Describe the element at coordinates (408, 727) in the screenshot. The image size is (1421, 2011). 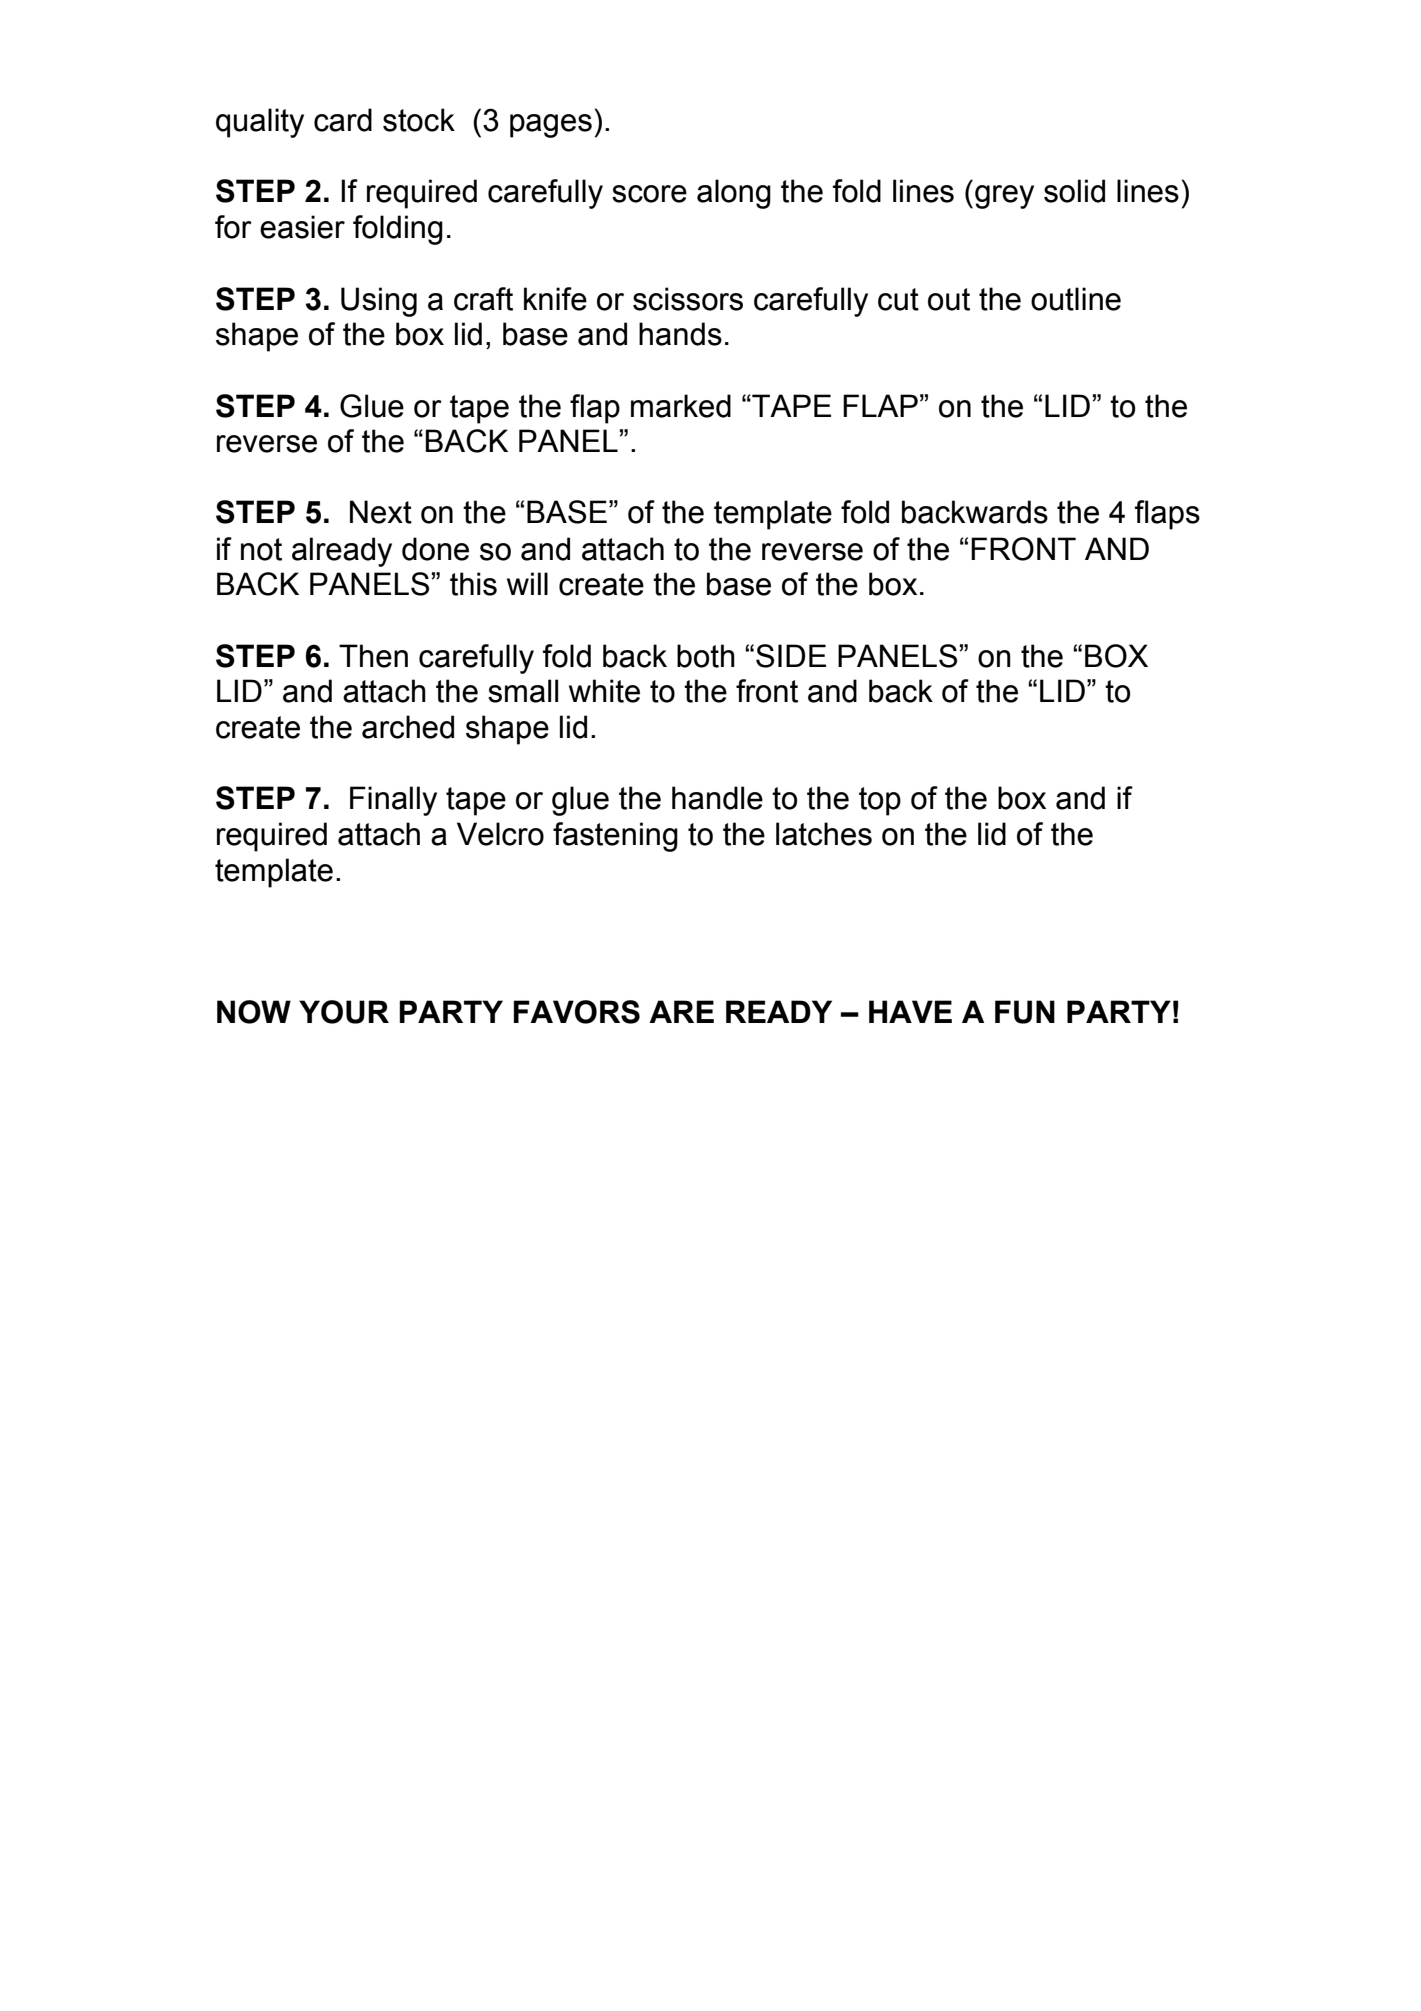
I see `arched` at that location.
